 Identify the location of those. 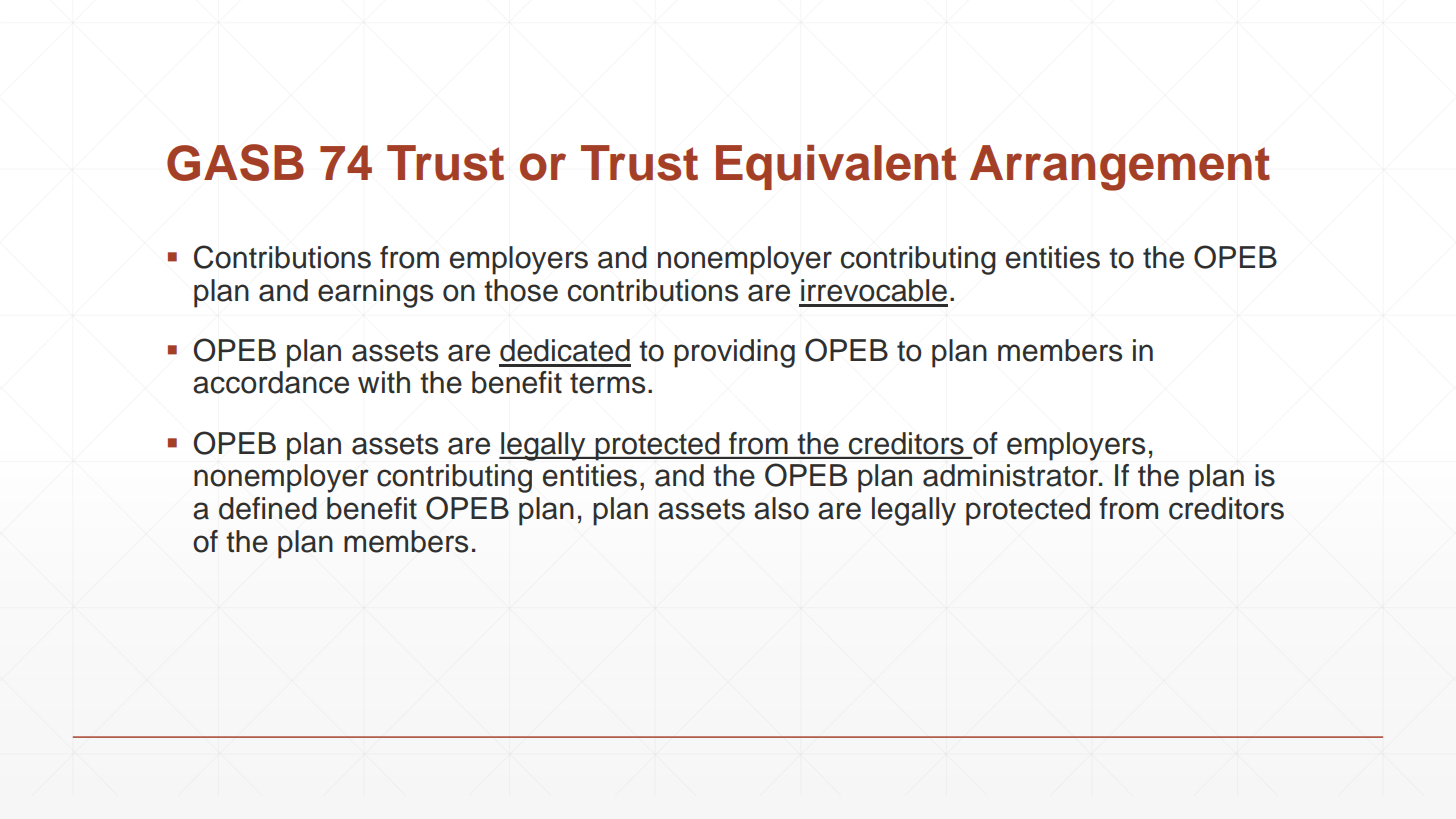
(521, 290).
